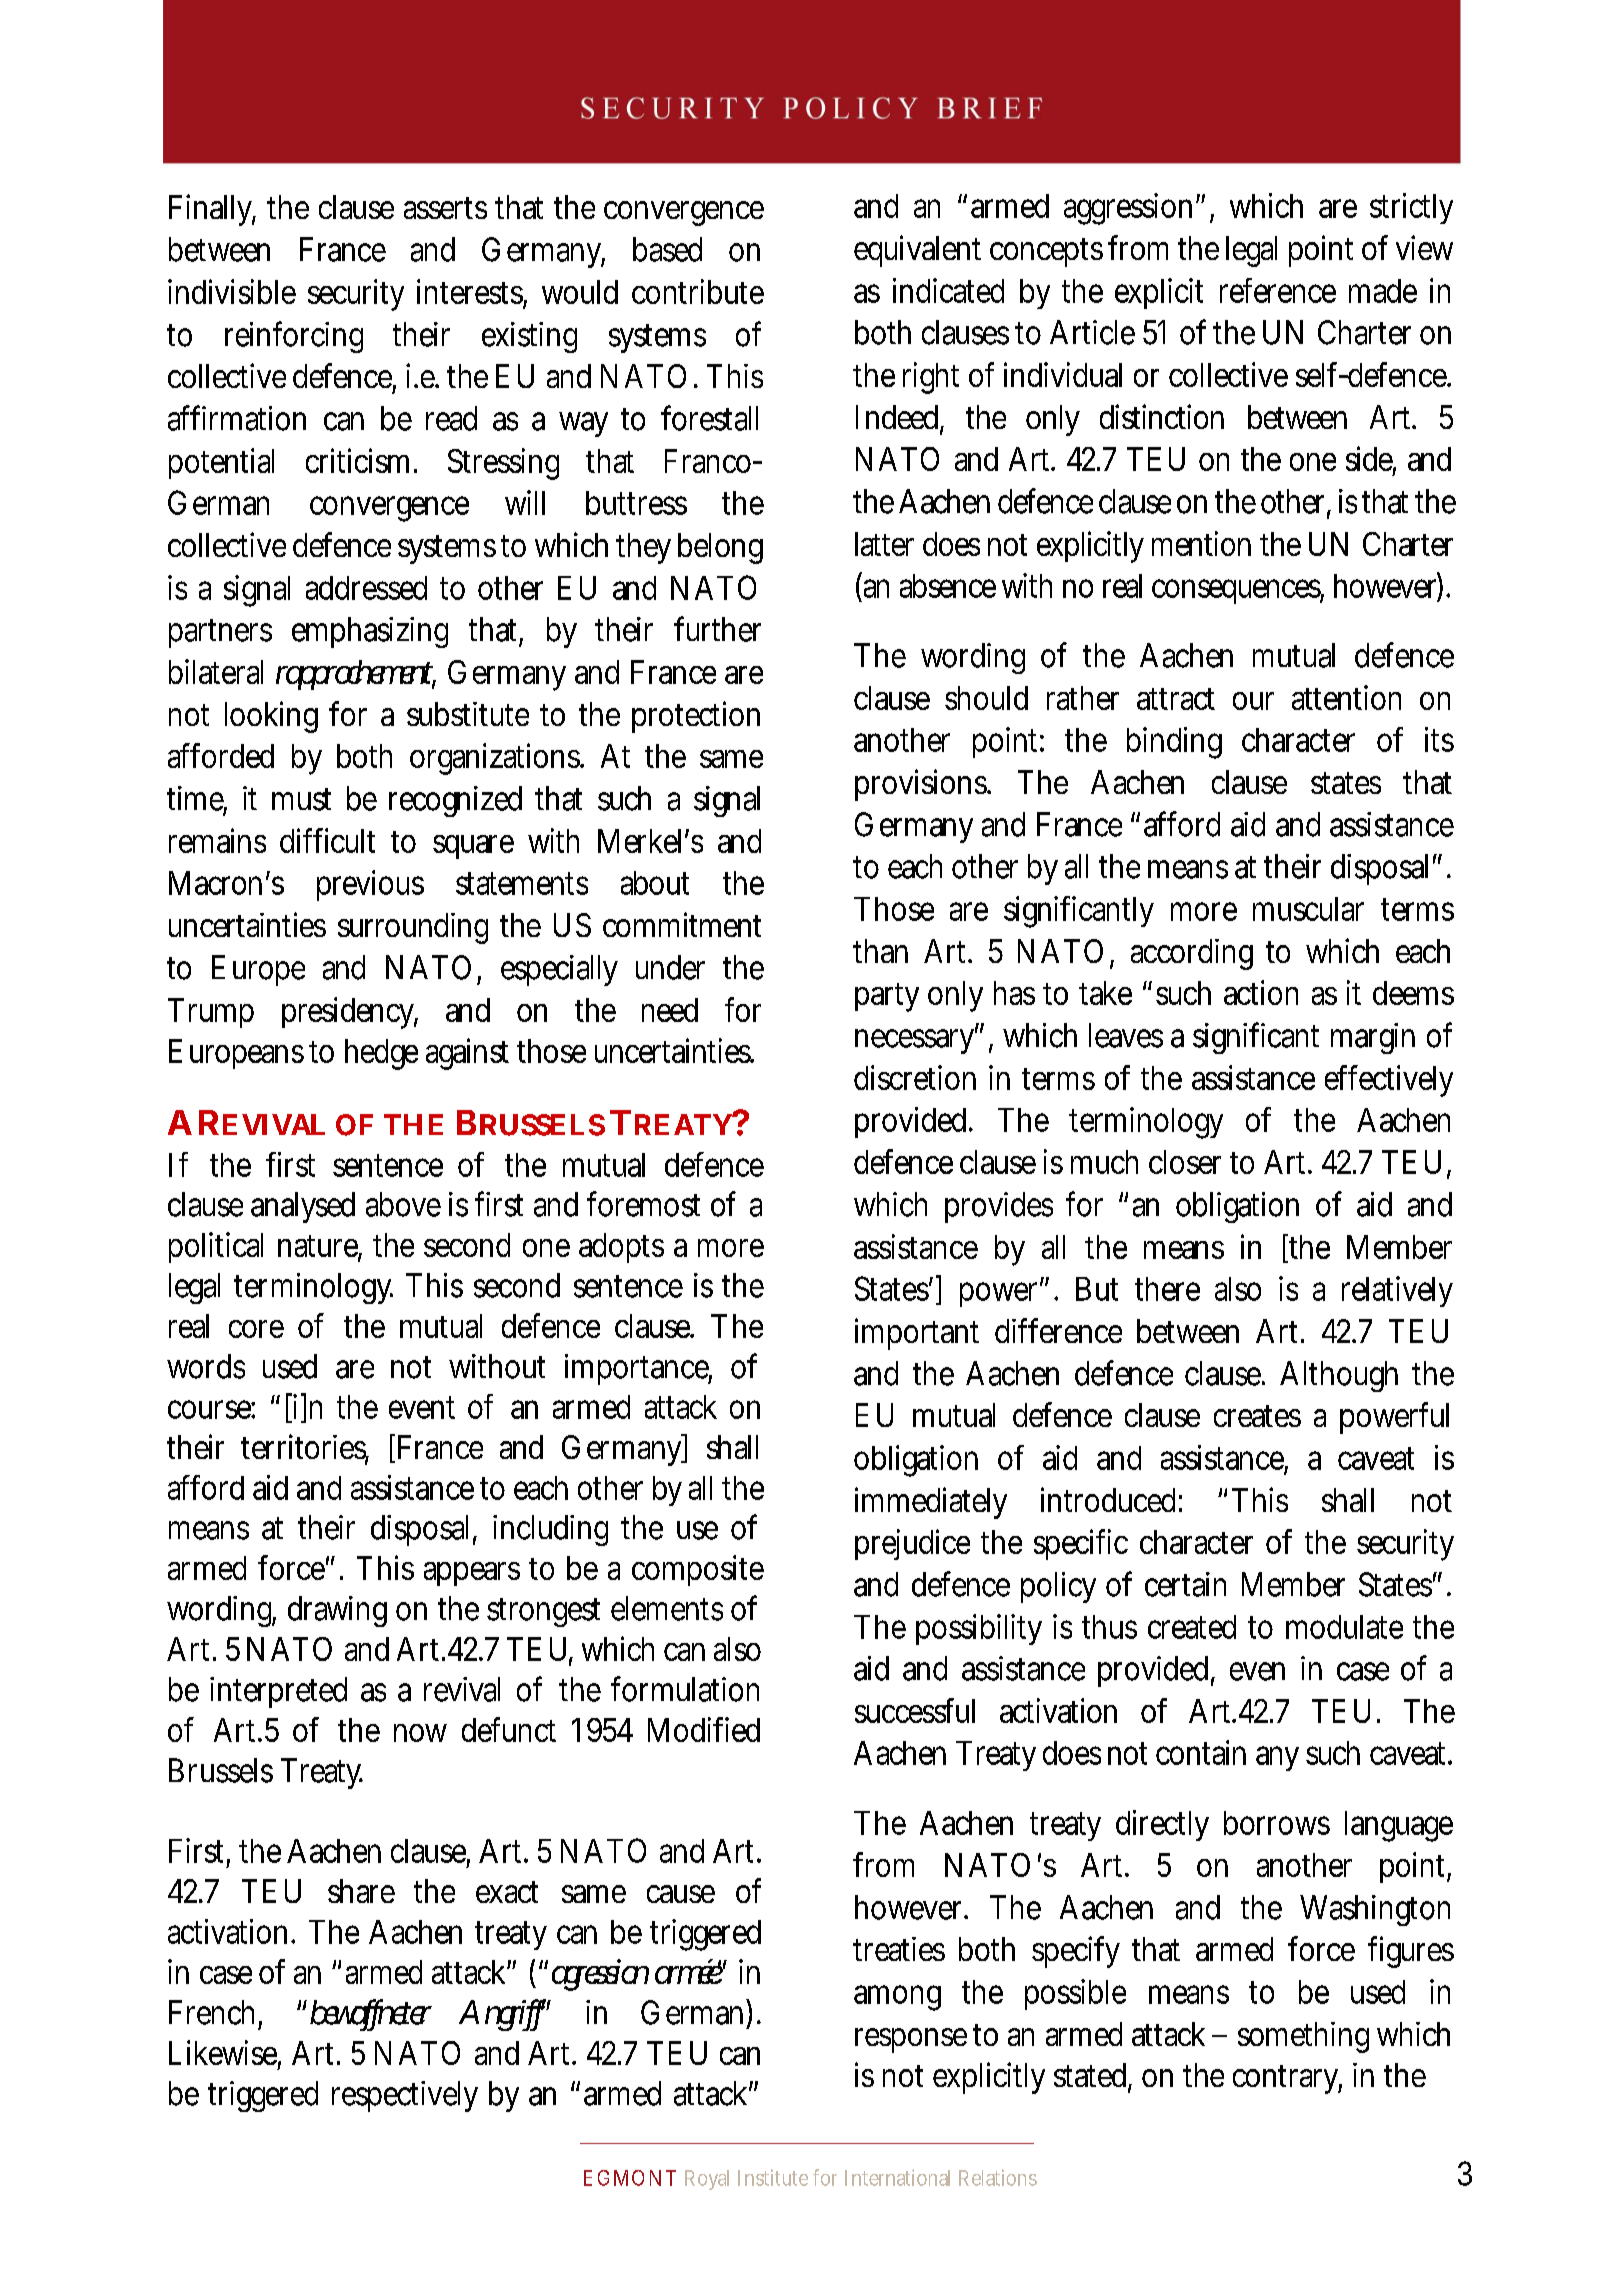 Image resolution: width=1618 pixels, height=2290 pixels. I want to click on foremost, so click(643, 1204).
